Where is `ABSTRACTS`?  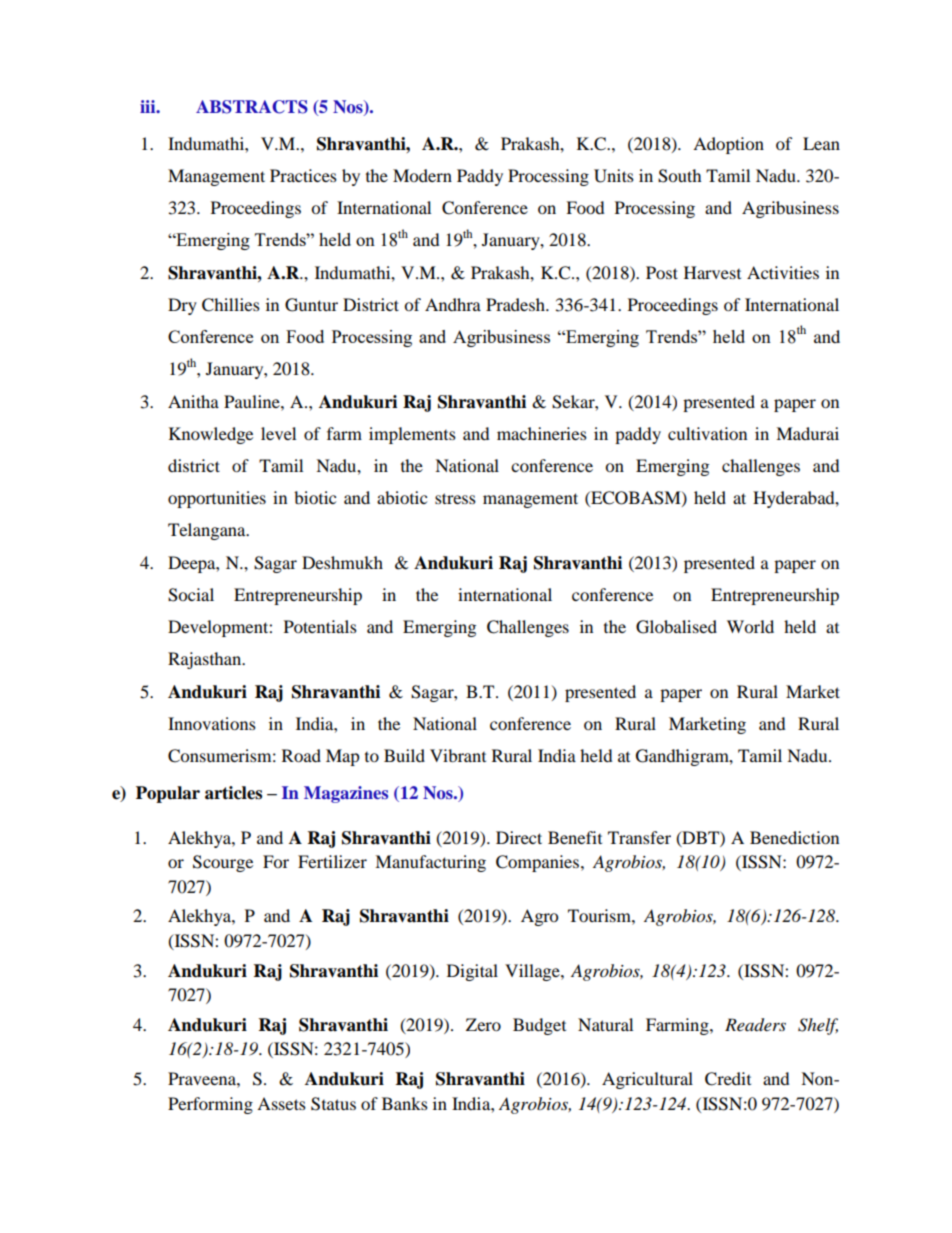 ABSTRACTS is located at coordinates (252, 107).
